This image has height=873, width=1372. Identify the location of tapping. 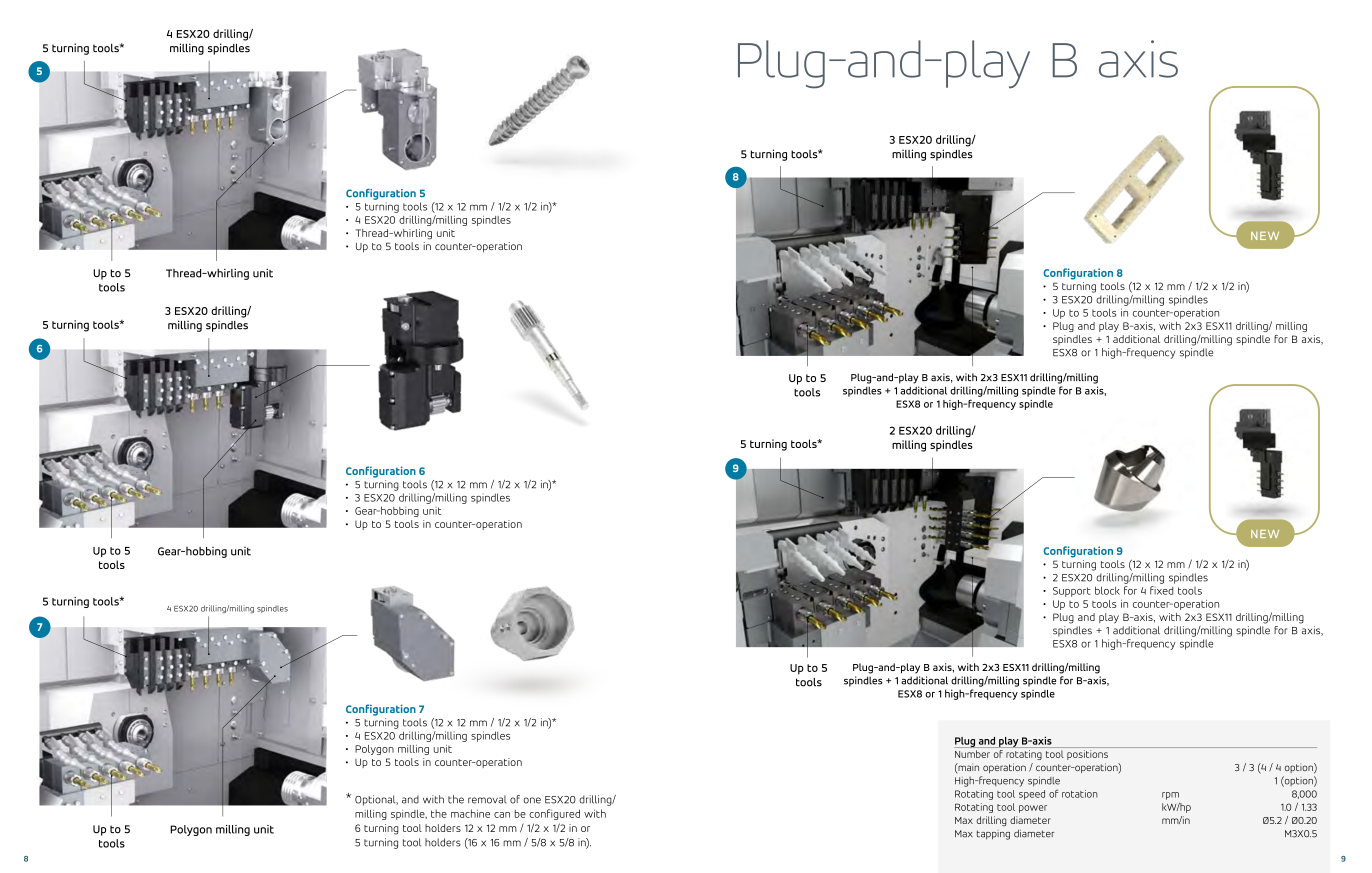
(993, 835).
